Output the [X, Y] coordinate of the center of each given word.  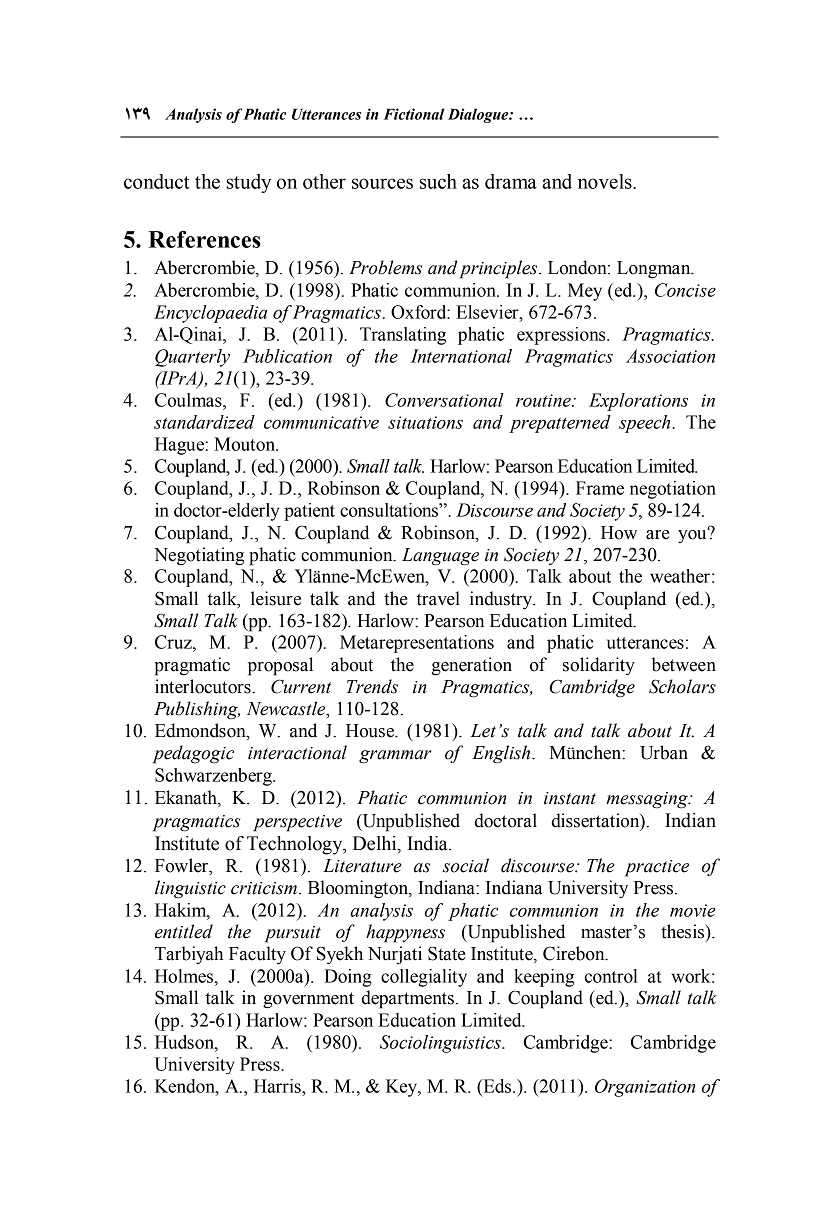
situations [425, 422]
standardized [204, 422]
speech [646, 424]
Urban [664, 752]
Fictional [414, 114]
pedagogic [193, 754]
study [249, 183]
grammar [395, 757]
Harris [278, 1086]
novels [606, 181]
